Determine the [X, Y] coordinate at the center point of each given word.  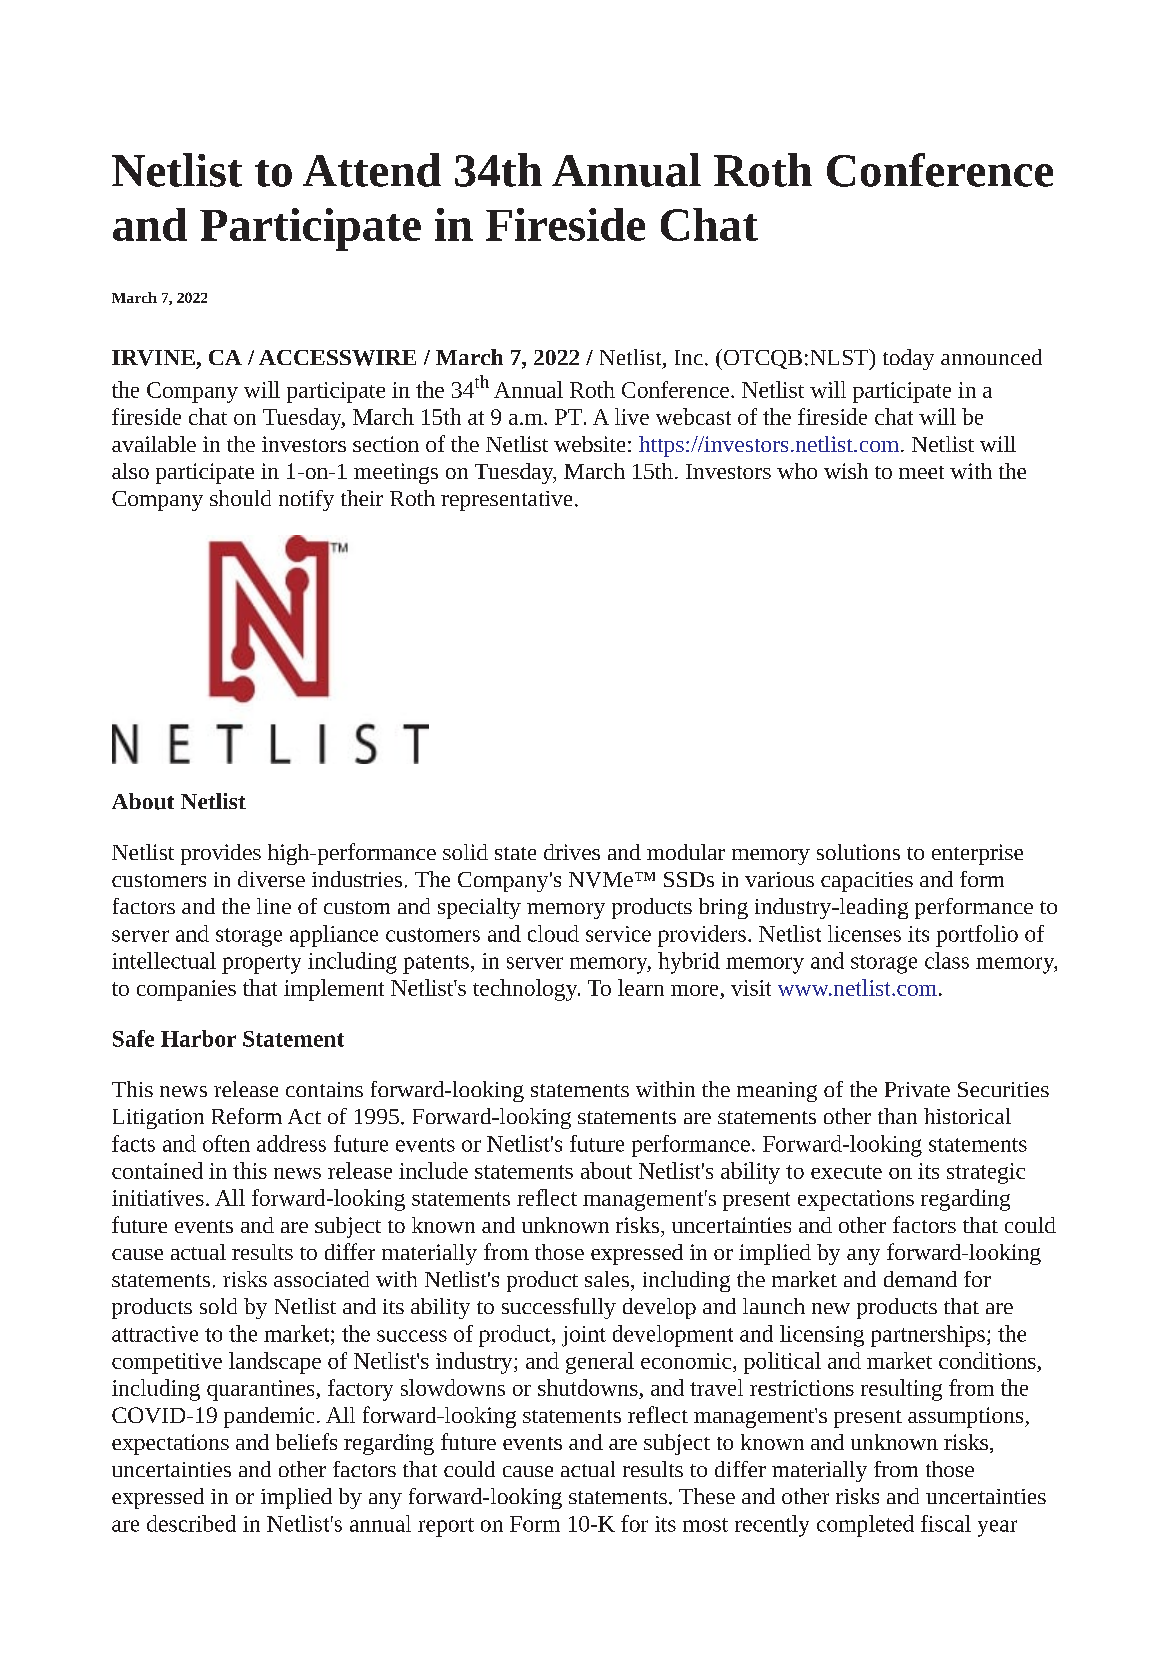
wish [846, 471]
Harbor [198, 1038]
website [589, 444]
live [632, 416]
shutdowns [588, 1387]
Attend [372, 170]
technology [526, 990]
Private [917, 1089]
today [908, 359]
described [191, 1523]
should [240, 498]
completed [865, 1526]
